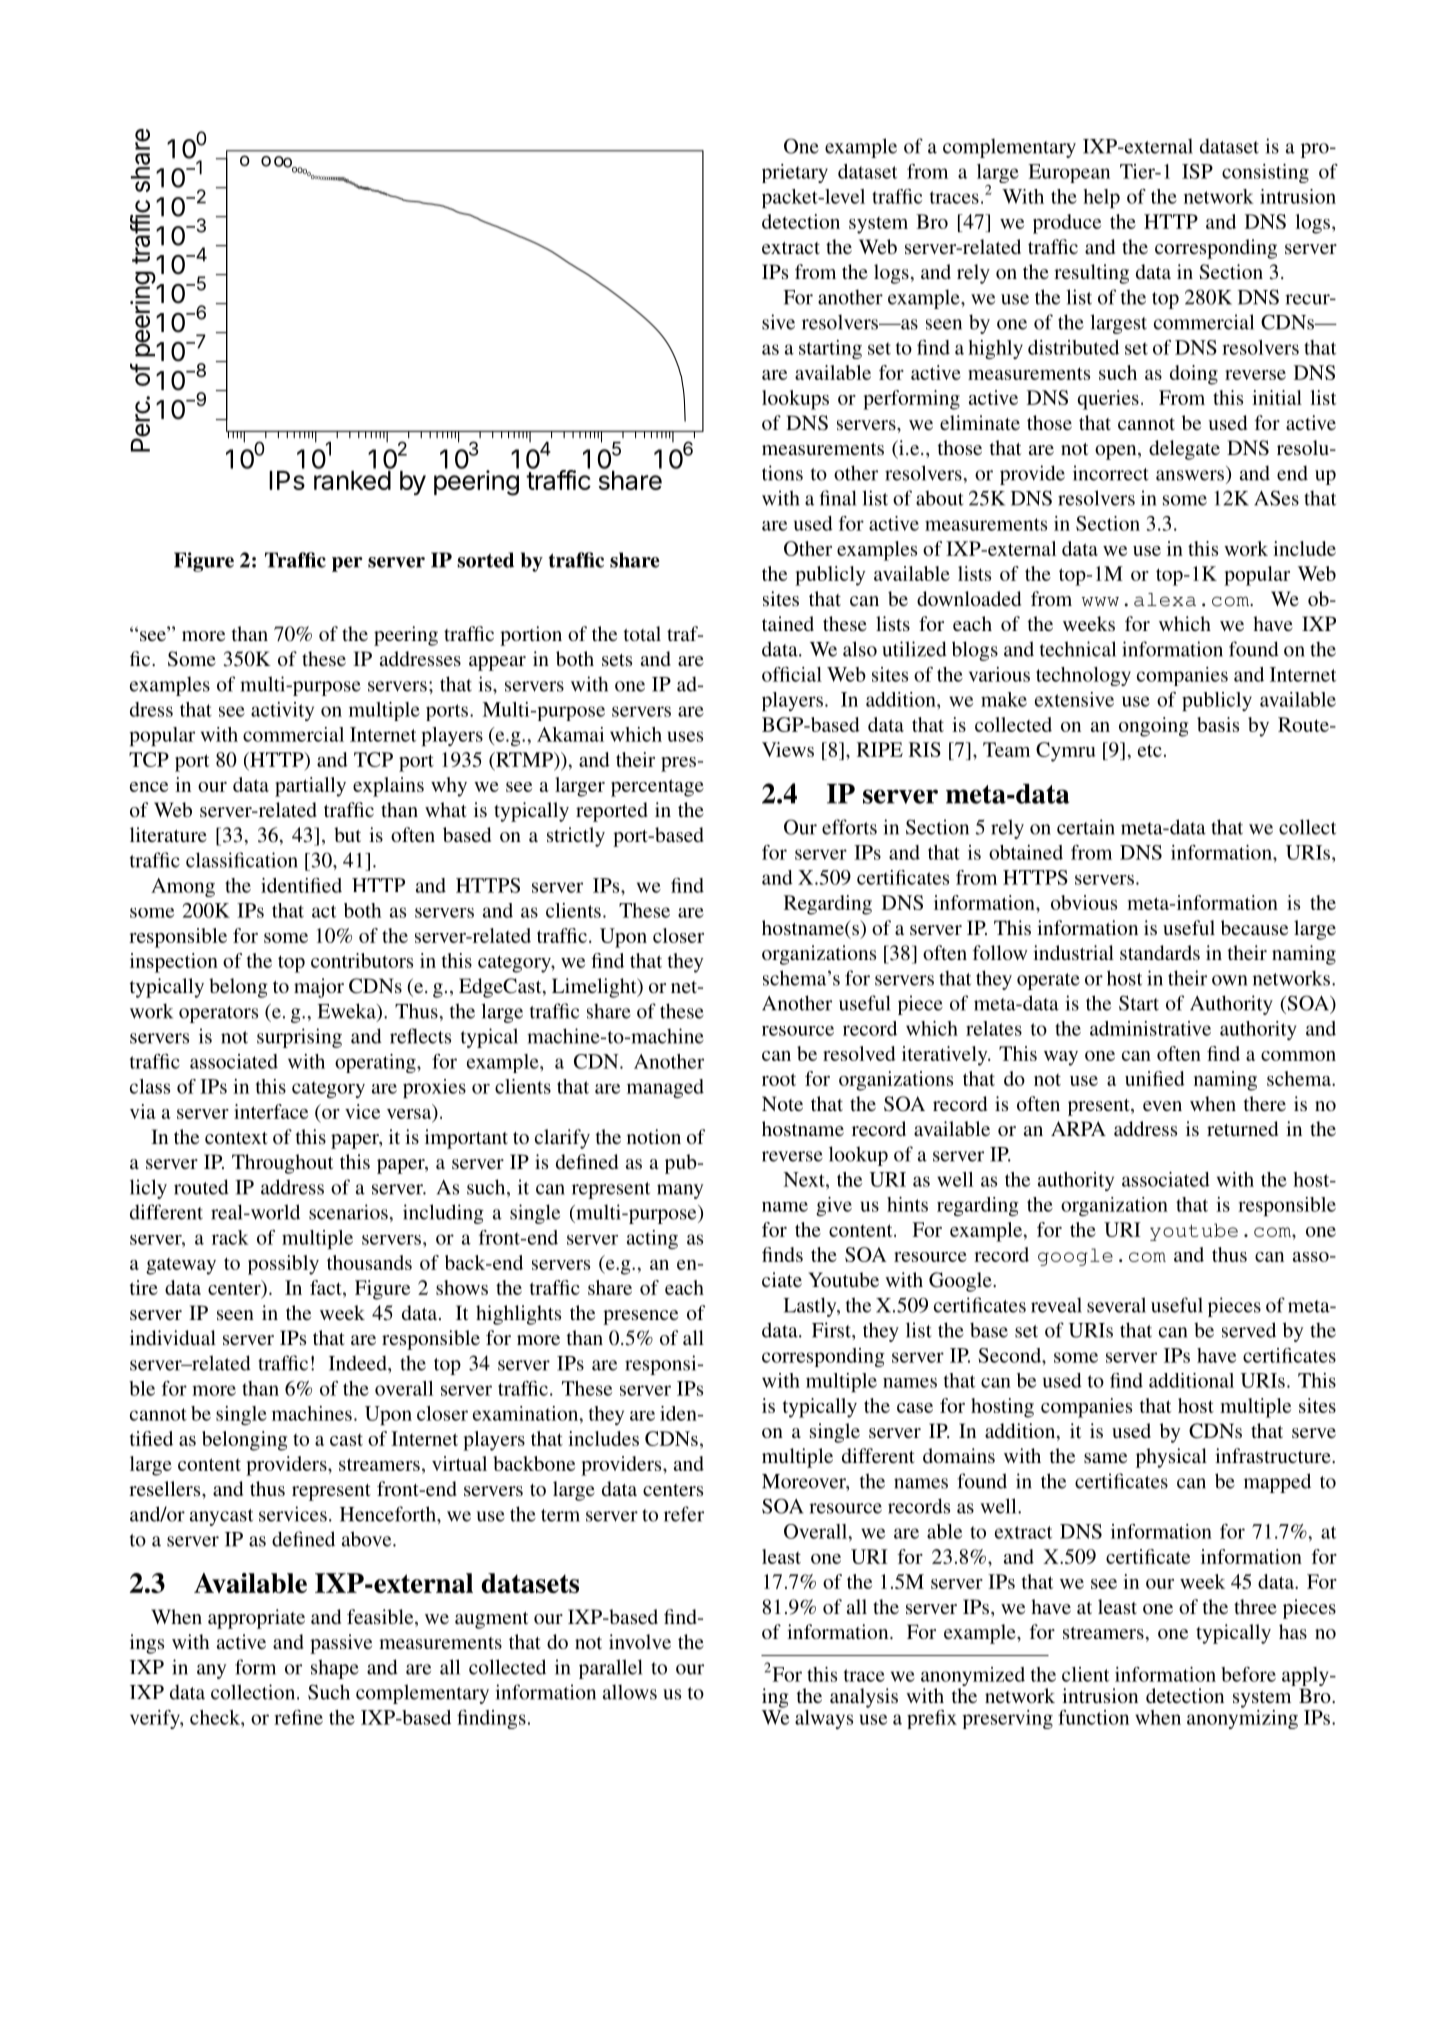 Image resolution: width=1431 pixels, height=2024 pixels. What do you see at coordinates (640, 1641) in the screenshot?
I see `involve` at bounding box center [640, 1641].
